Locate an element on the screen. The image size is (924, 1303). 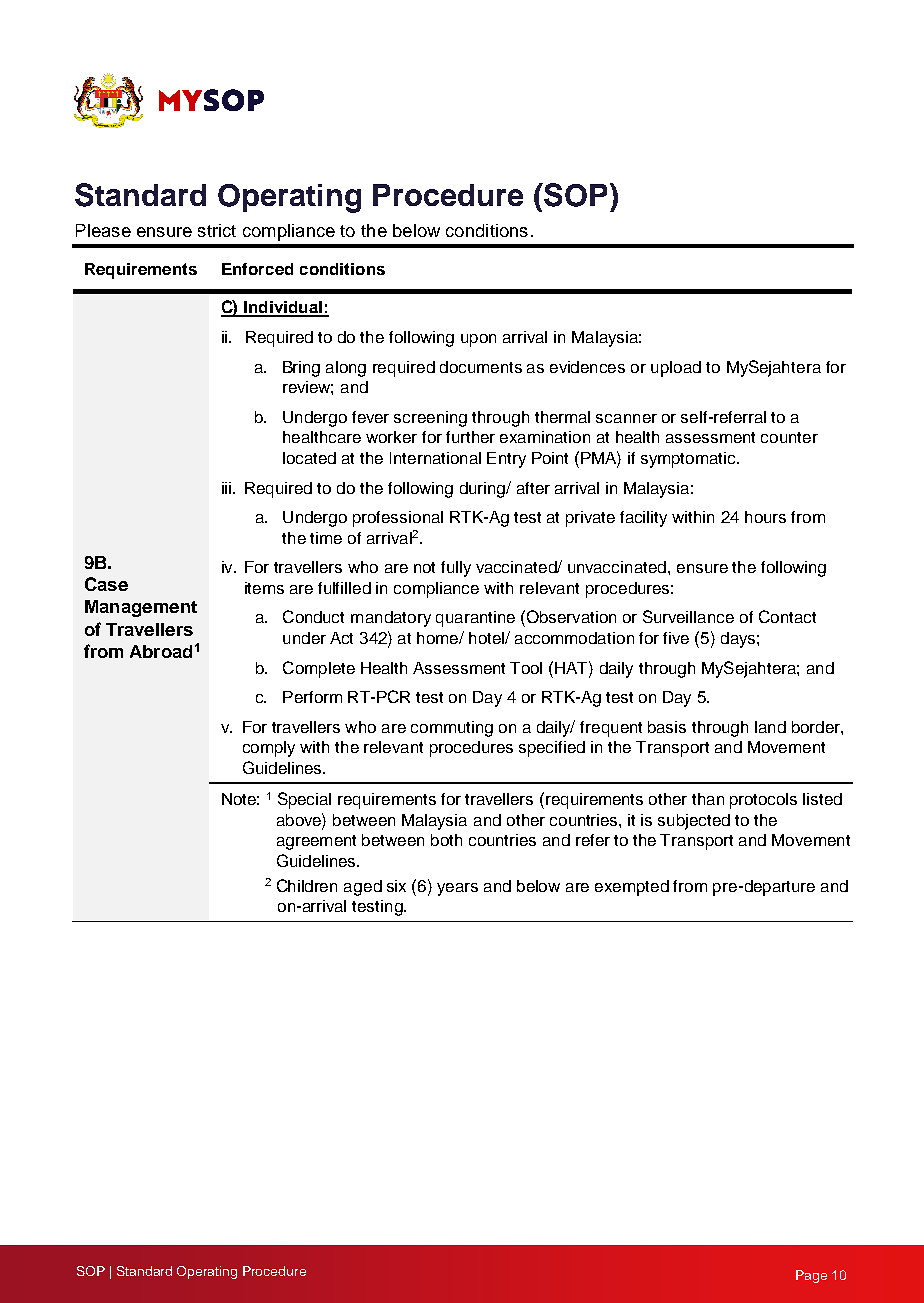
land is located at coordinates (770, 727).
